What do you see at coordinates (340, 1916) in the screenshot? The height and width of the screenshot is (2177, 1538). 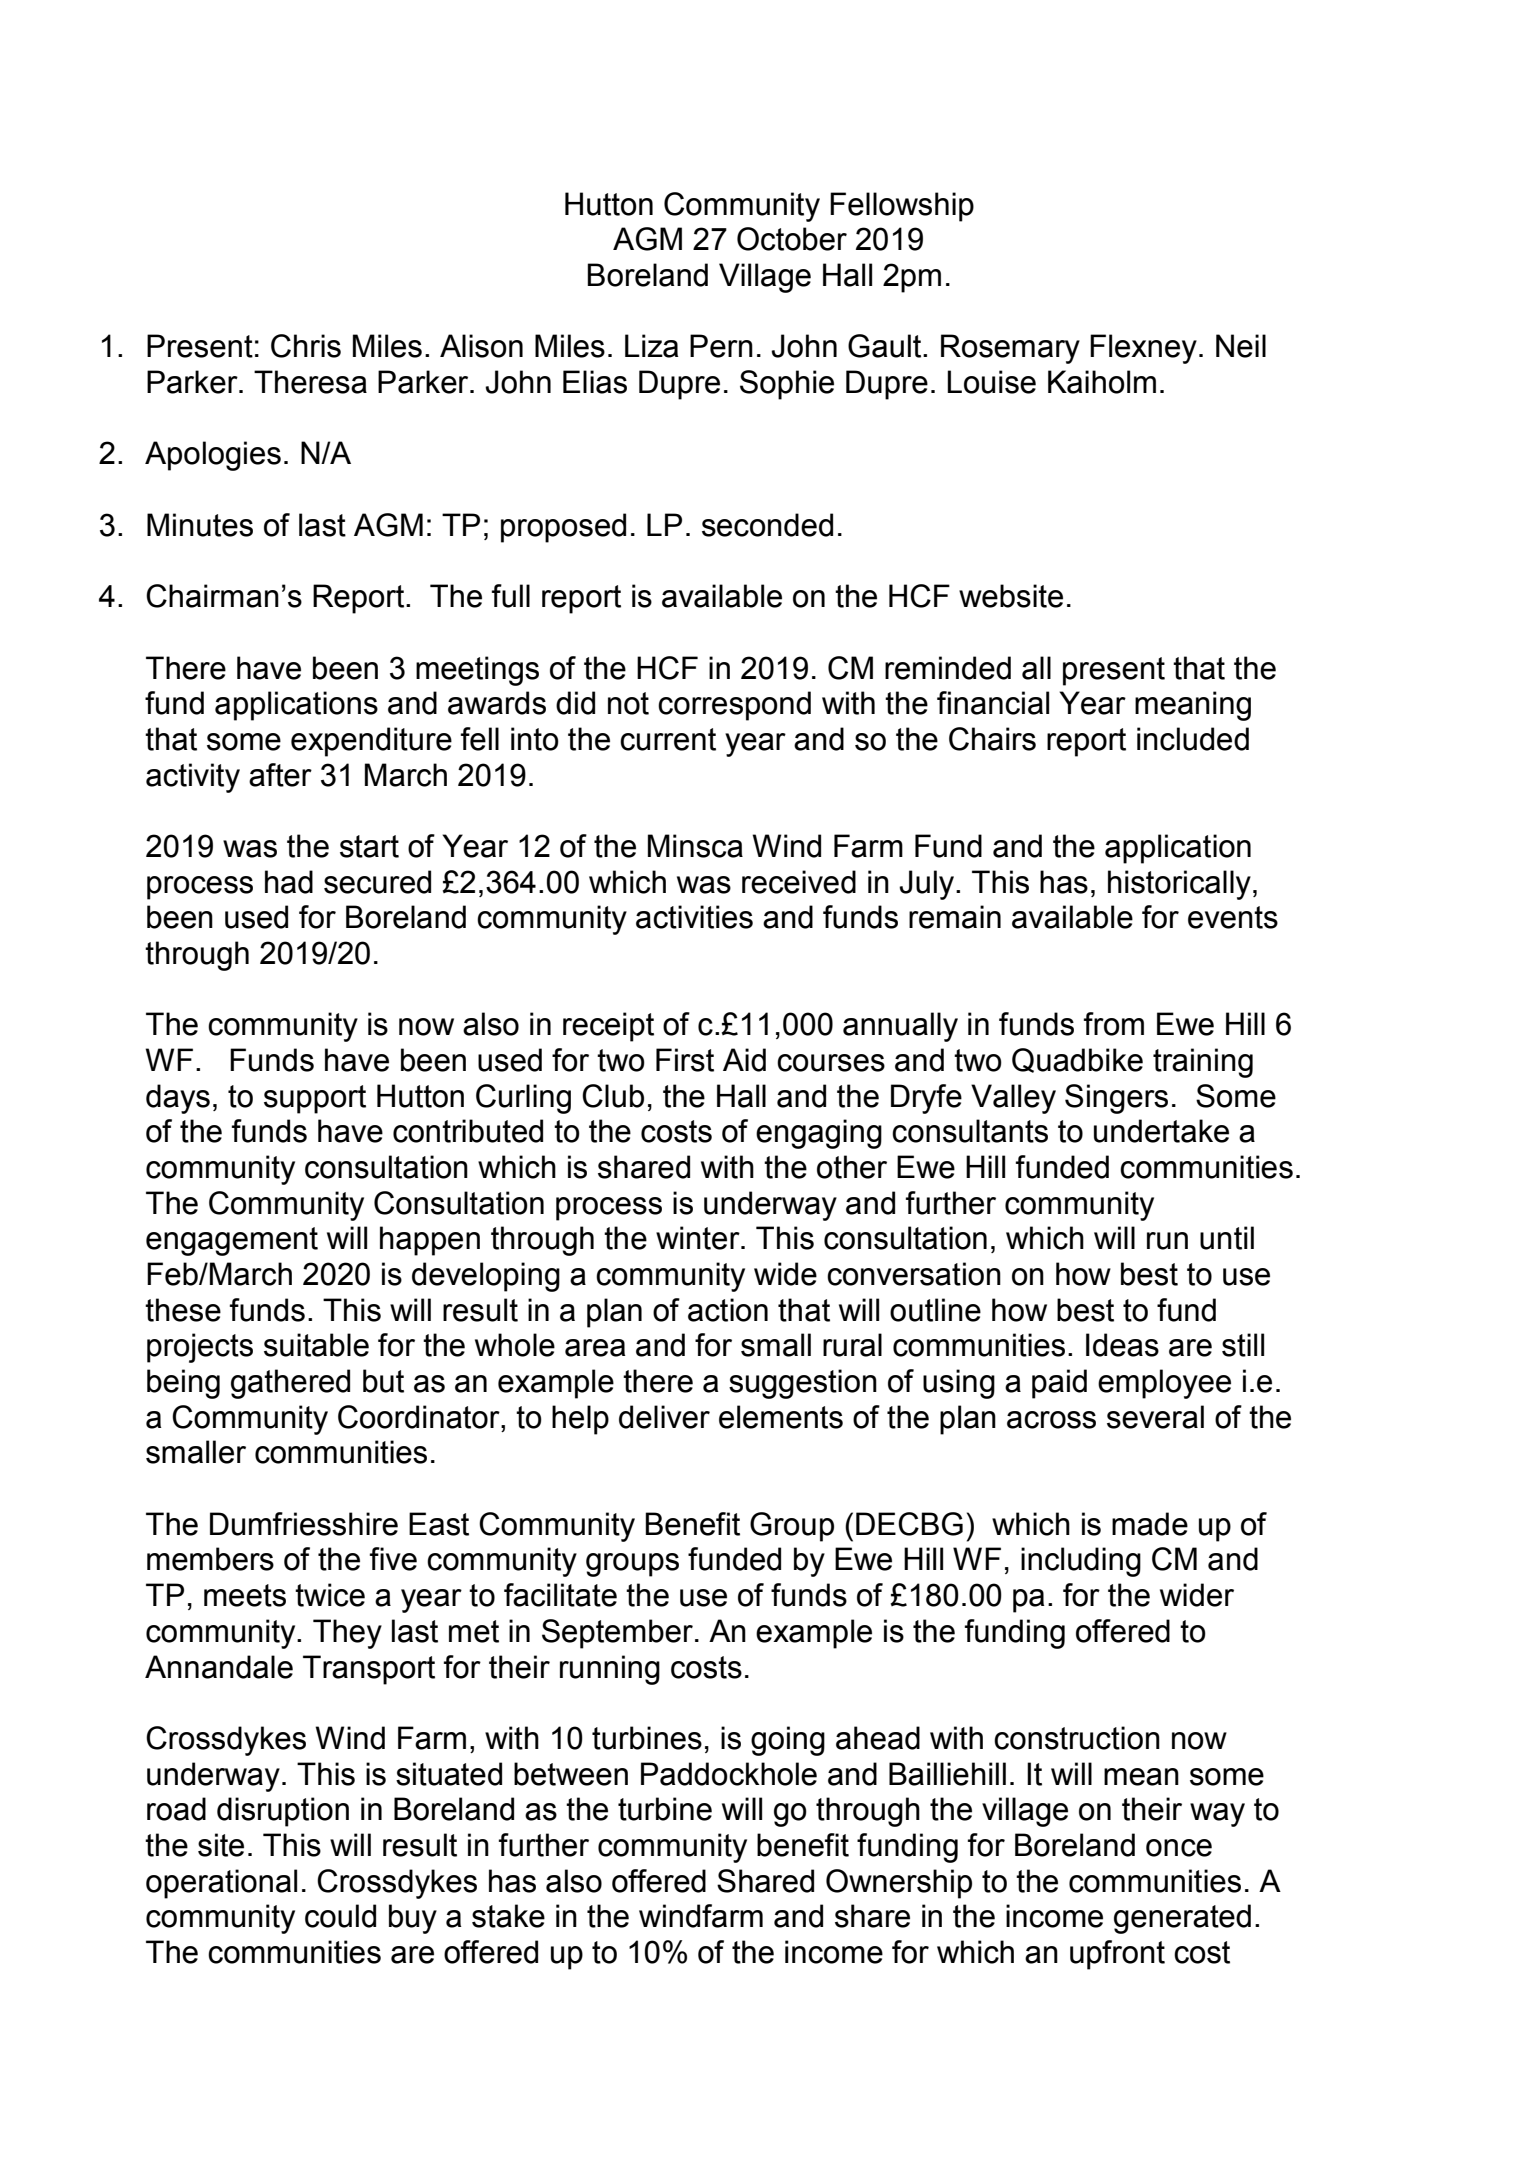 I see `could` at bounding box center [340, 1916].
